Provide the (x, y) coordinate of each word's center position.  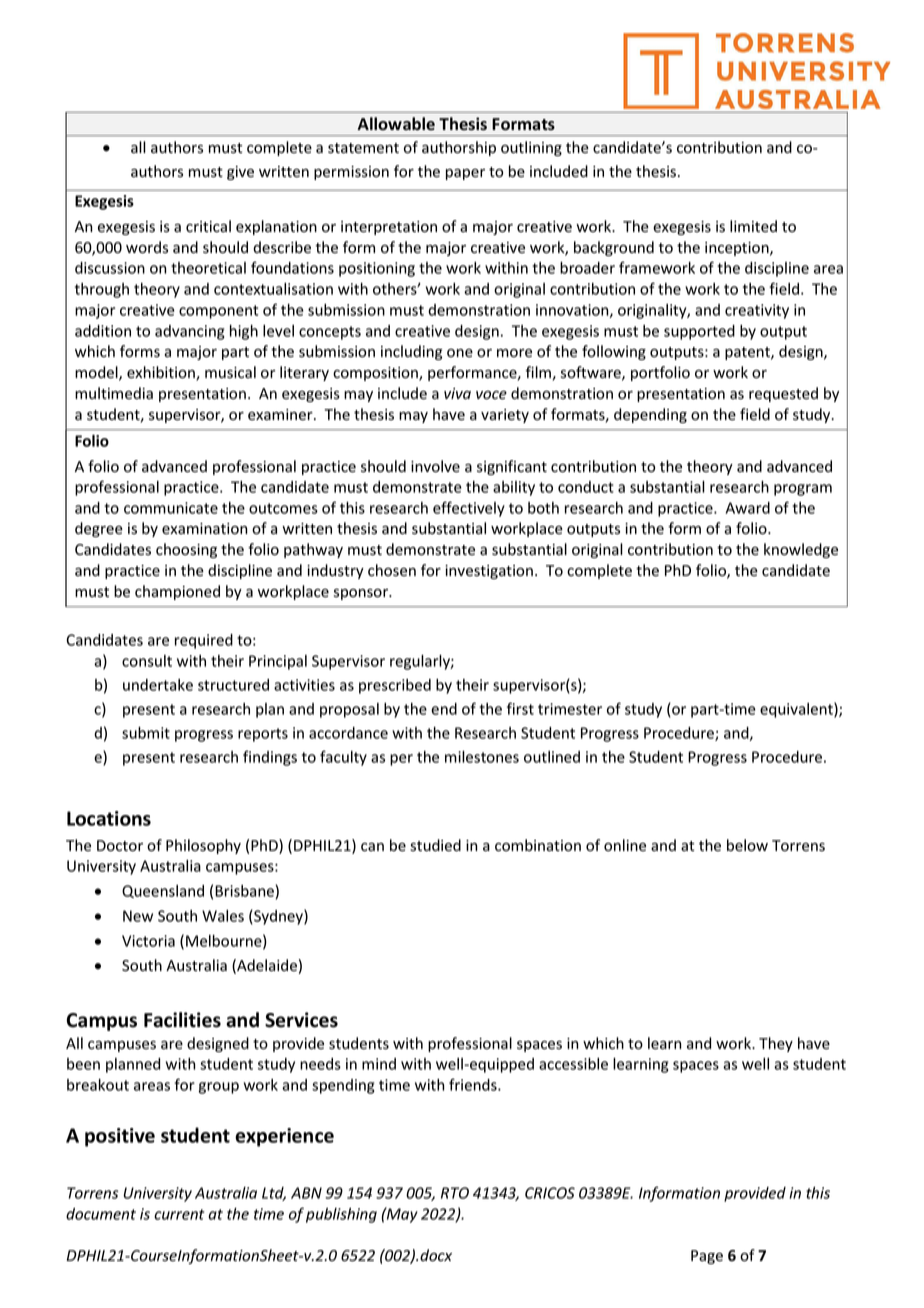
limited (753, 226)
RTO (455, 1193)
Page (707, 1257)
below (747, 845)
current (179, 1214)
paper (465, 174)
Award (748, 508)
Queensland (163, 891)
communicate (171, 508)
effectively (469, 509)
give (240, 173)
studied (435, 845)
